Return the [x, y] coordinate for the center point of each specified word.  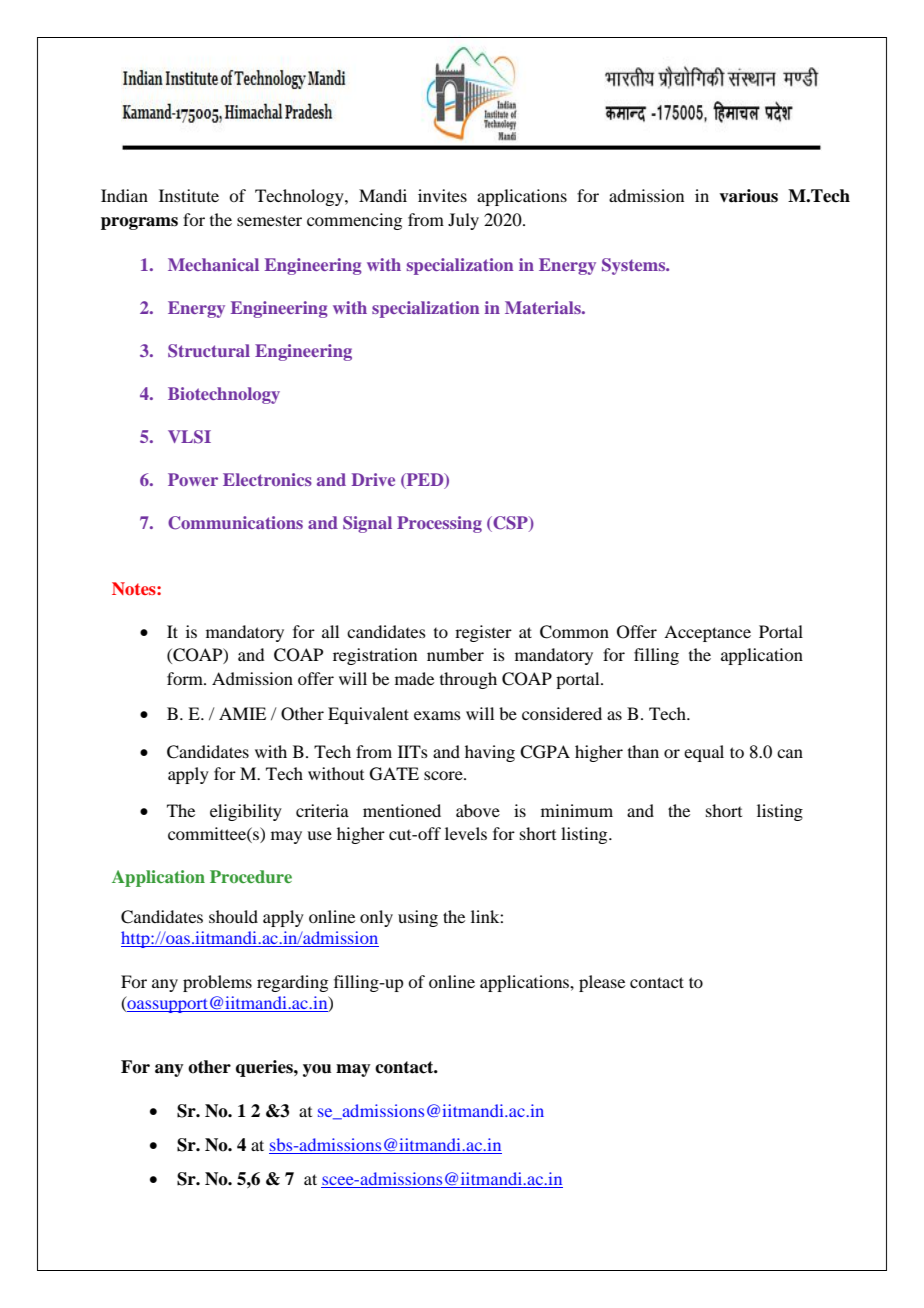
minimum [577, 810]
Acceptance [707, 633]
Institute [189, 195]
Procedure [251, 876]
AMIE [242, 713]
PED [425, 480]
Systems [635, 266]
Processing [439, 524]
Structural [209, 351]
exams [437, 715]
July [463, 221]
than [643, 751]
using [418, 918]
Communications [235, 523]
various [748, 196]
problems [217, 983]
